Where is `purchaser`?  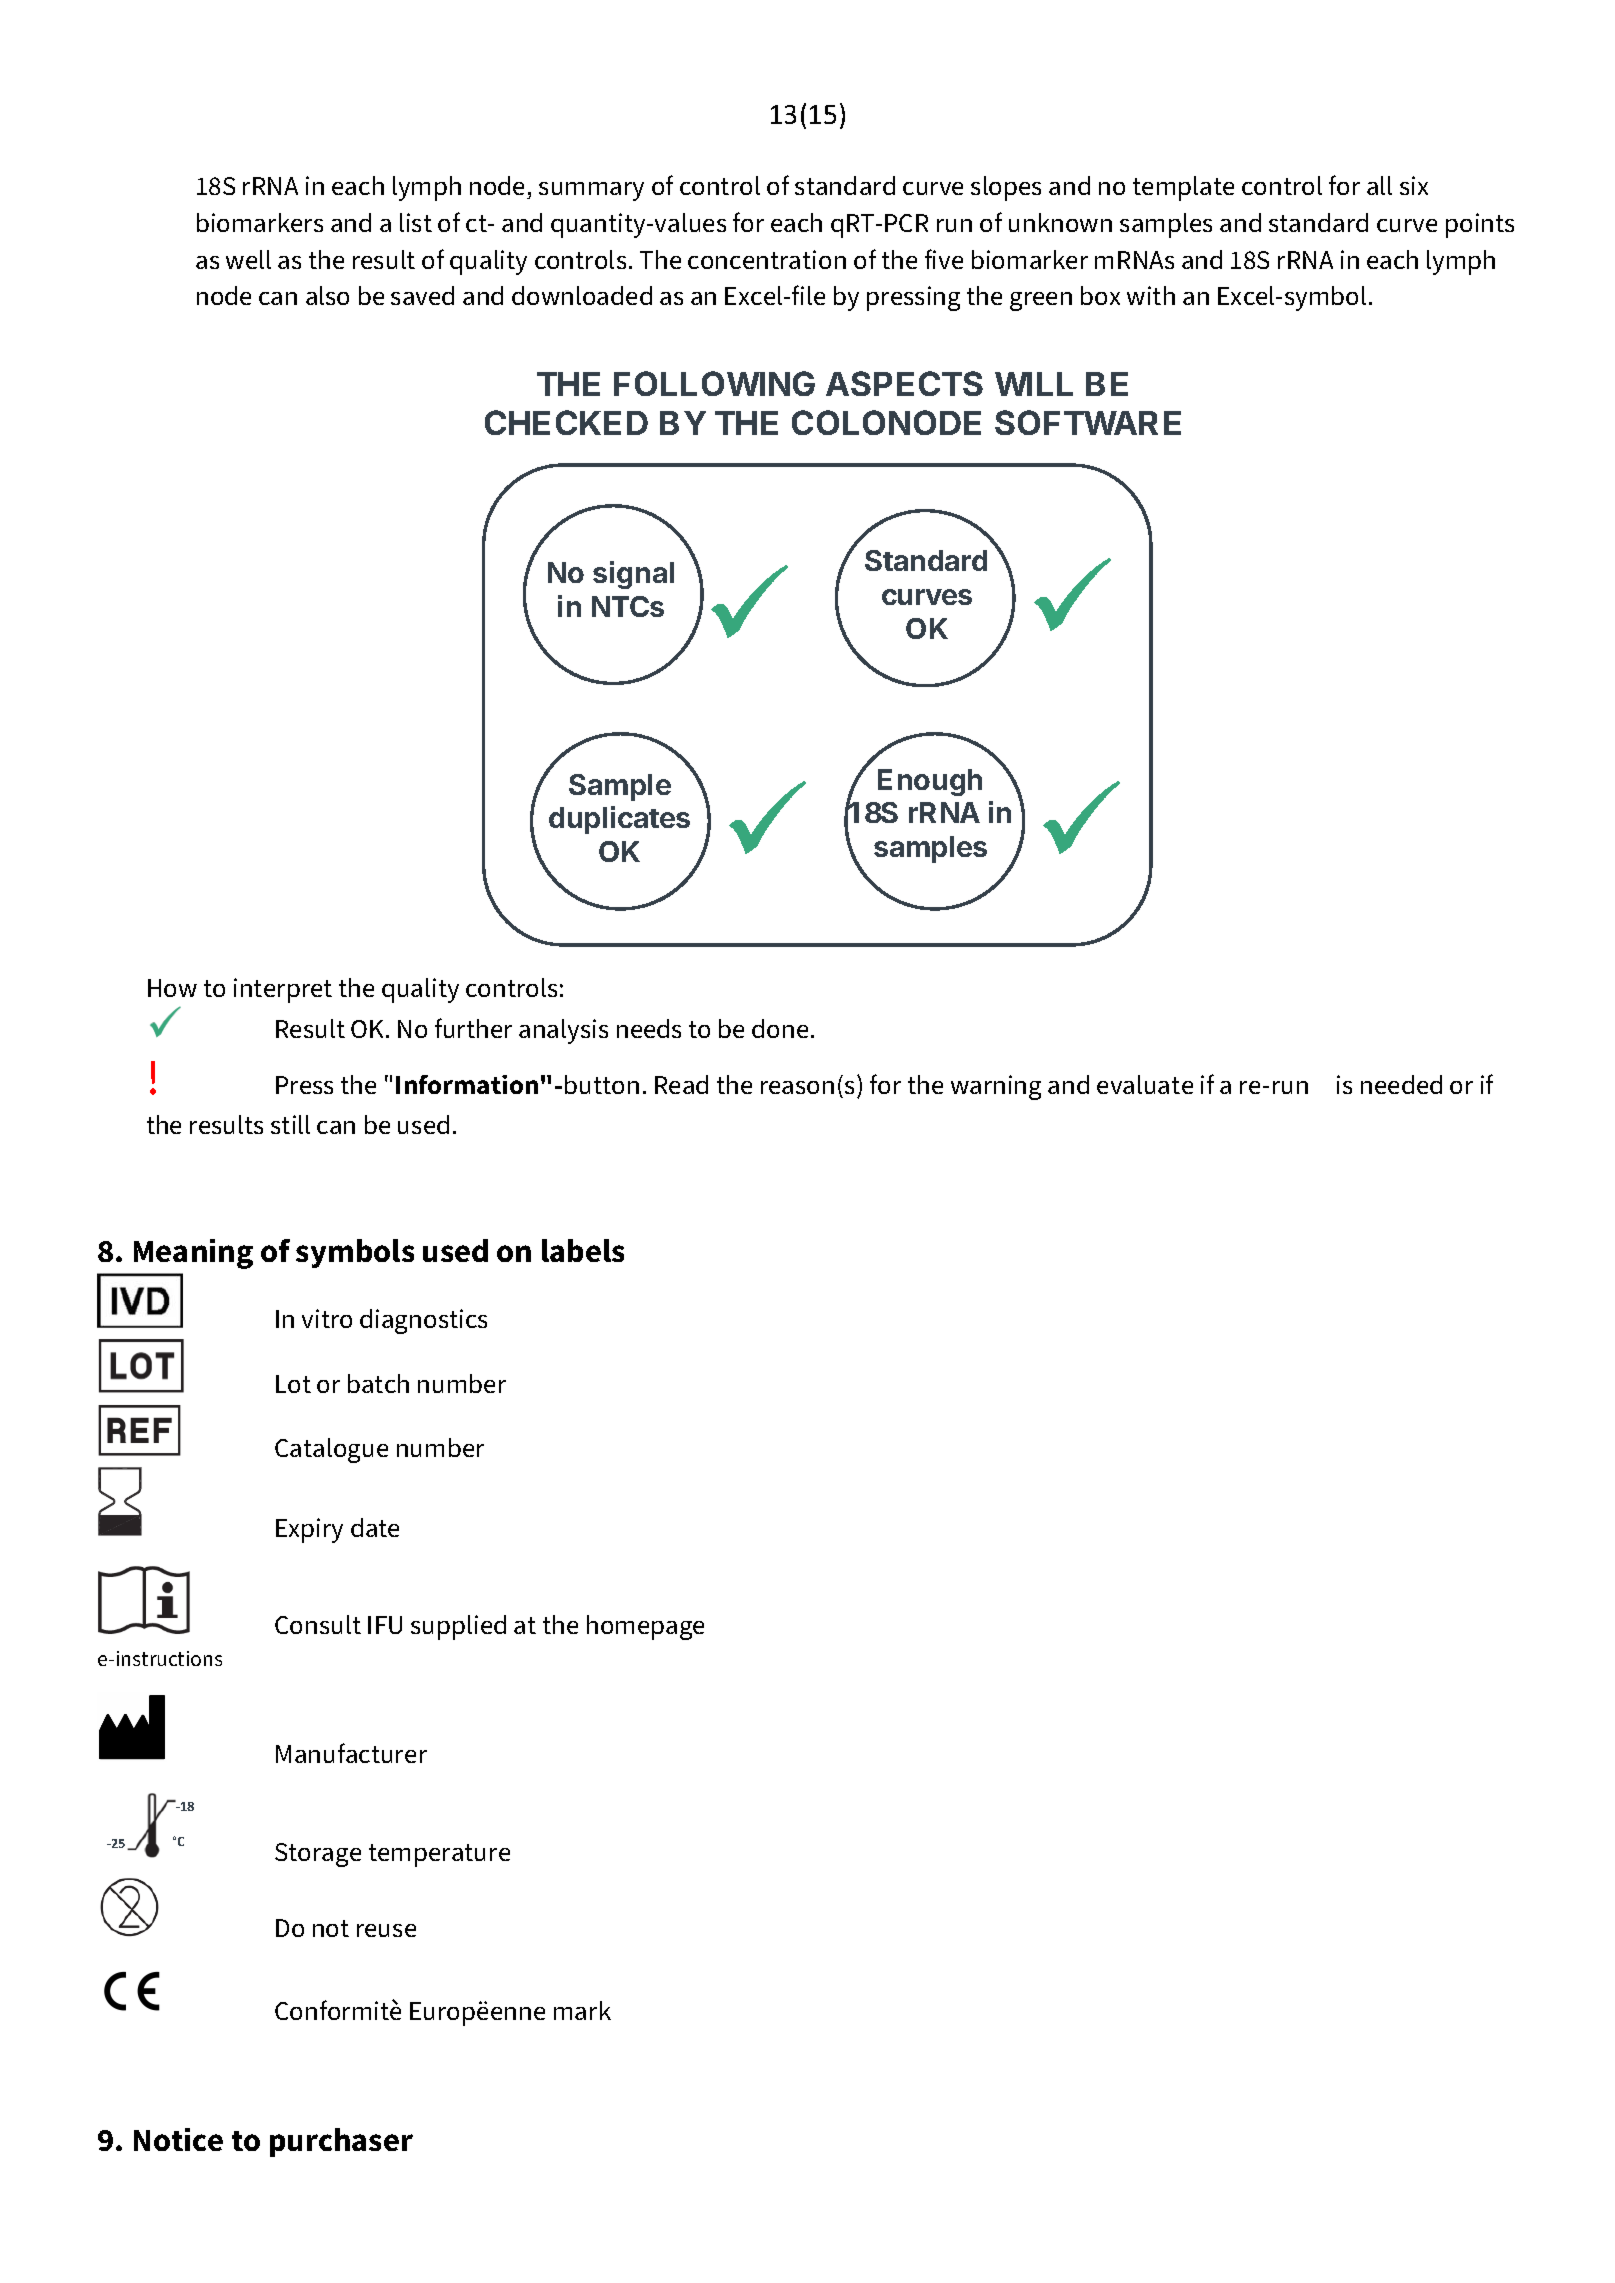
purchaser is located at coordinates (341, 2142).
